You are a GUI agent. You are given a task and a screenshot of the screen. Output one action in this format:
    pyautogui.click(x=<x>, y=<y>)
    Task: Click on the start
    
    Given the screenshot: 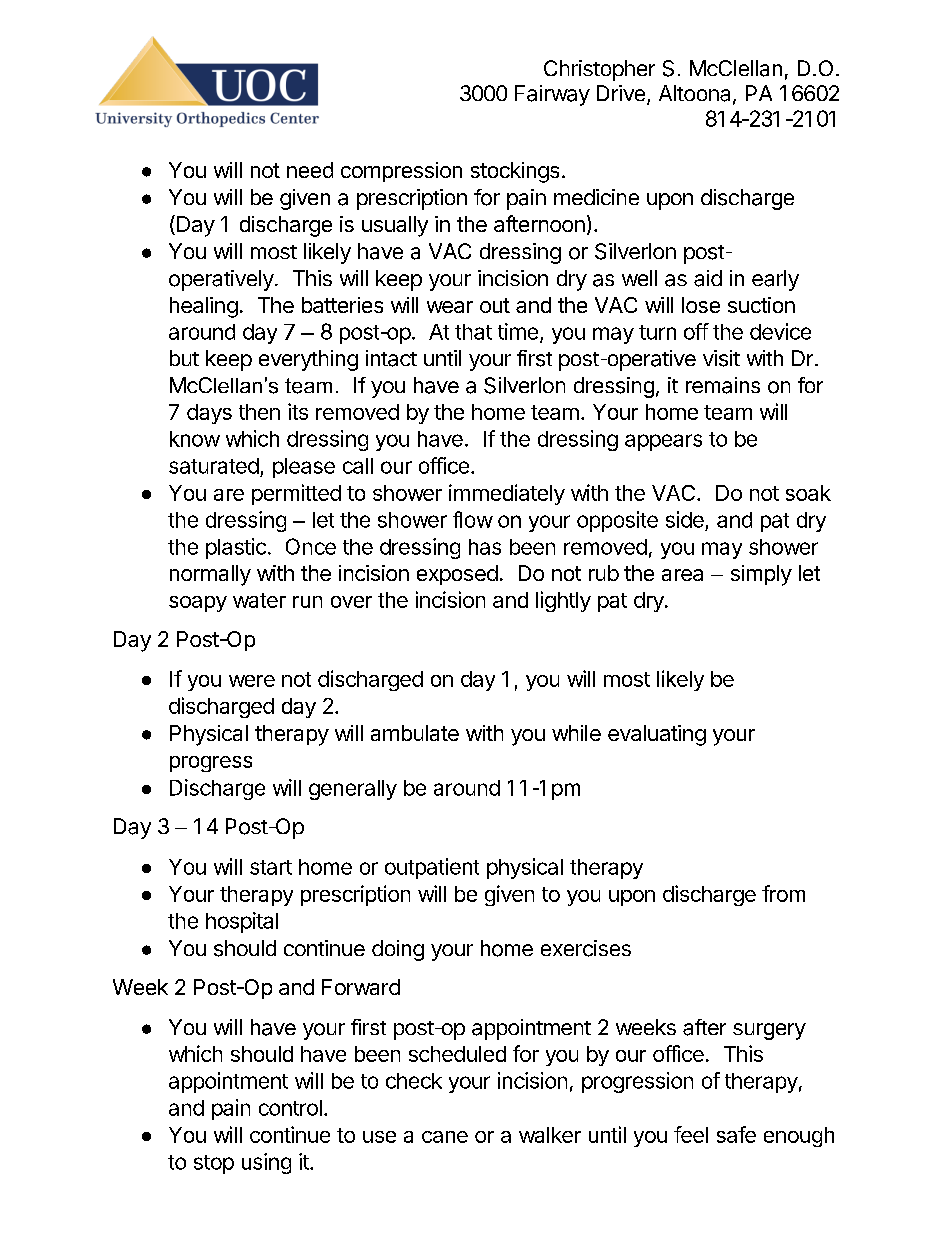 What is the action you would take?
    pyautogui.click(x=271, y=867)
